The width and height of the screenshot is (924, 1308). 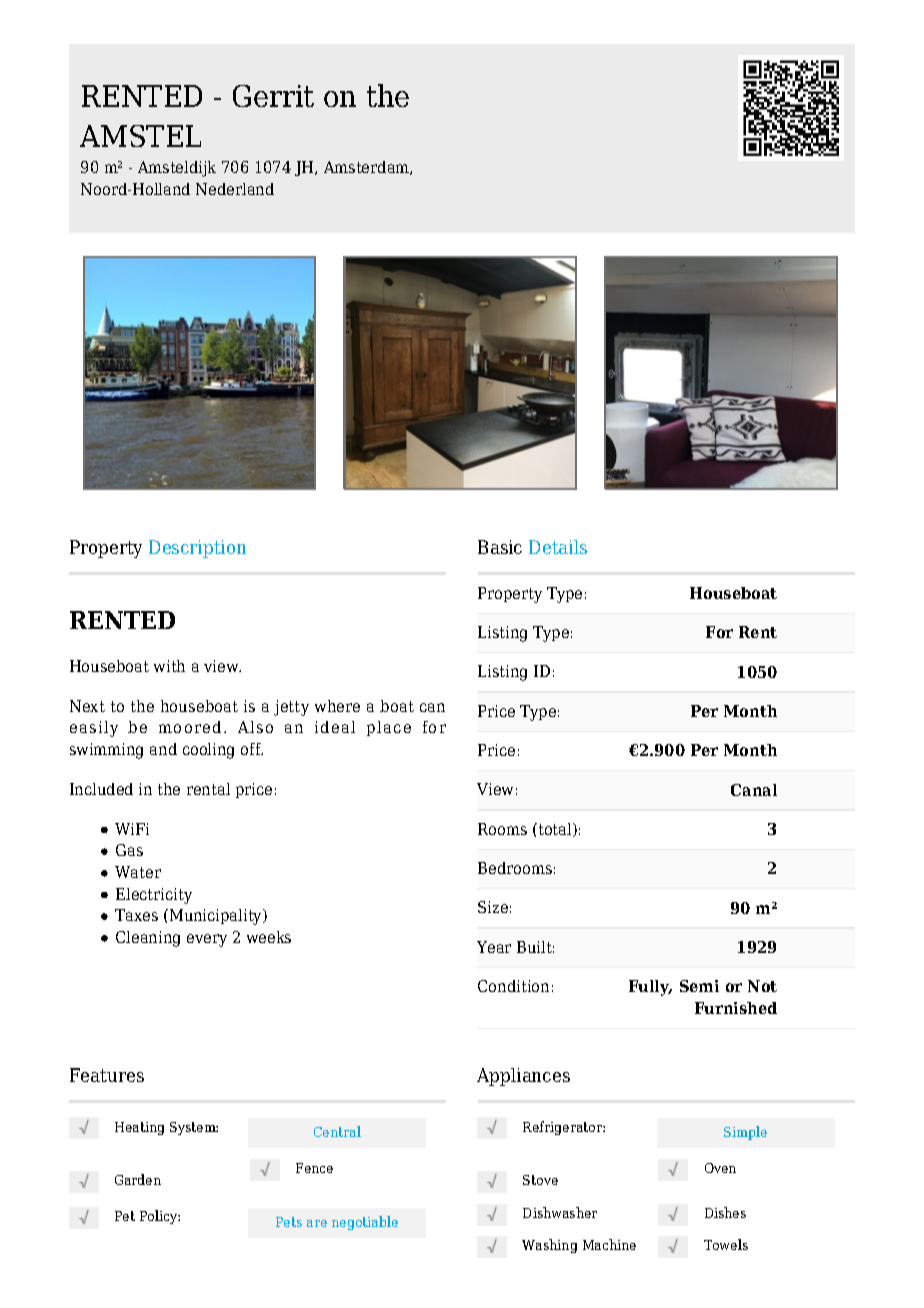 I want to click on Cleaning, so click(x=148, y=939).
